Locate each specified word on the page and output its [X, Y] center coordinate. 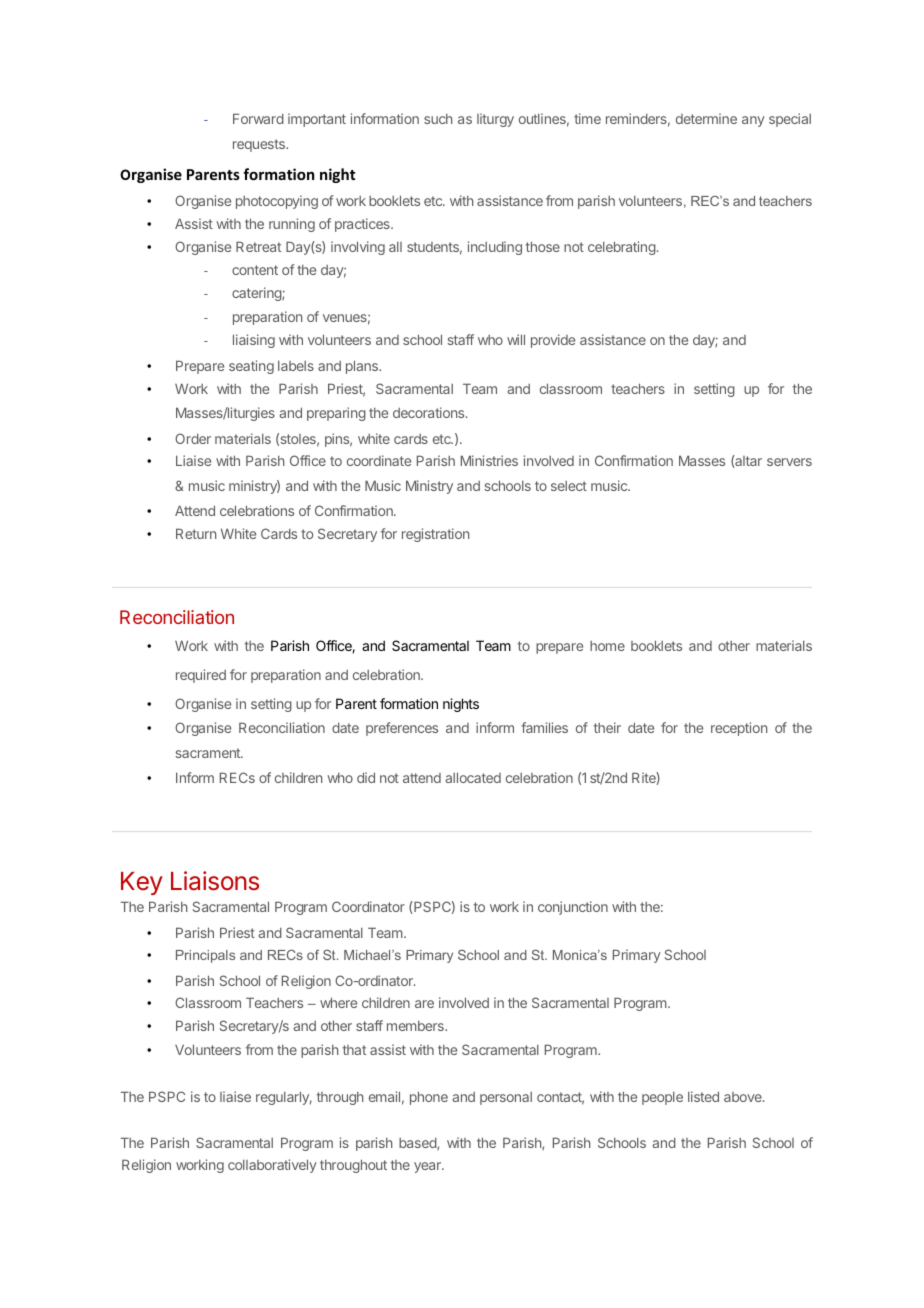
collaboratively [272, 1166]
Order [193, 438]
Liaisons [215, 881]
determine [706, 118]
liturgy [495, 120]
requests [260, 145]
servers [789, 462]
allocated [473, 777]
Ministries [489, 460]
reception [739, 729]
